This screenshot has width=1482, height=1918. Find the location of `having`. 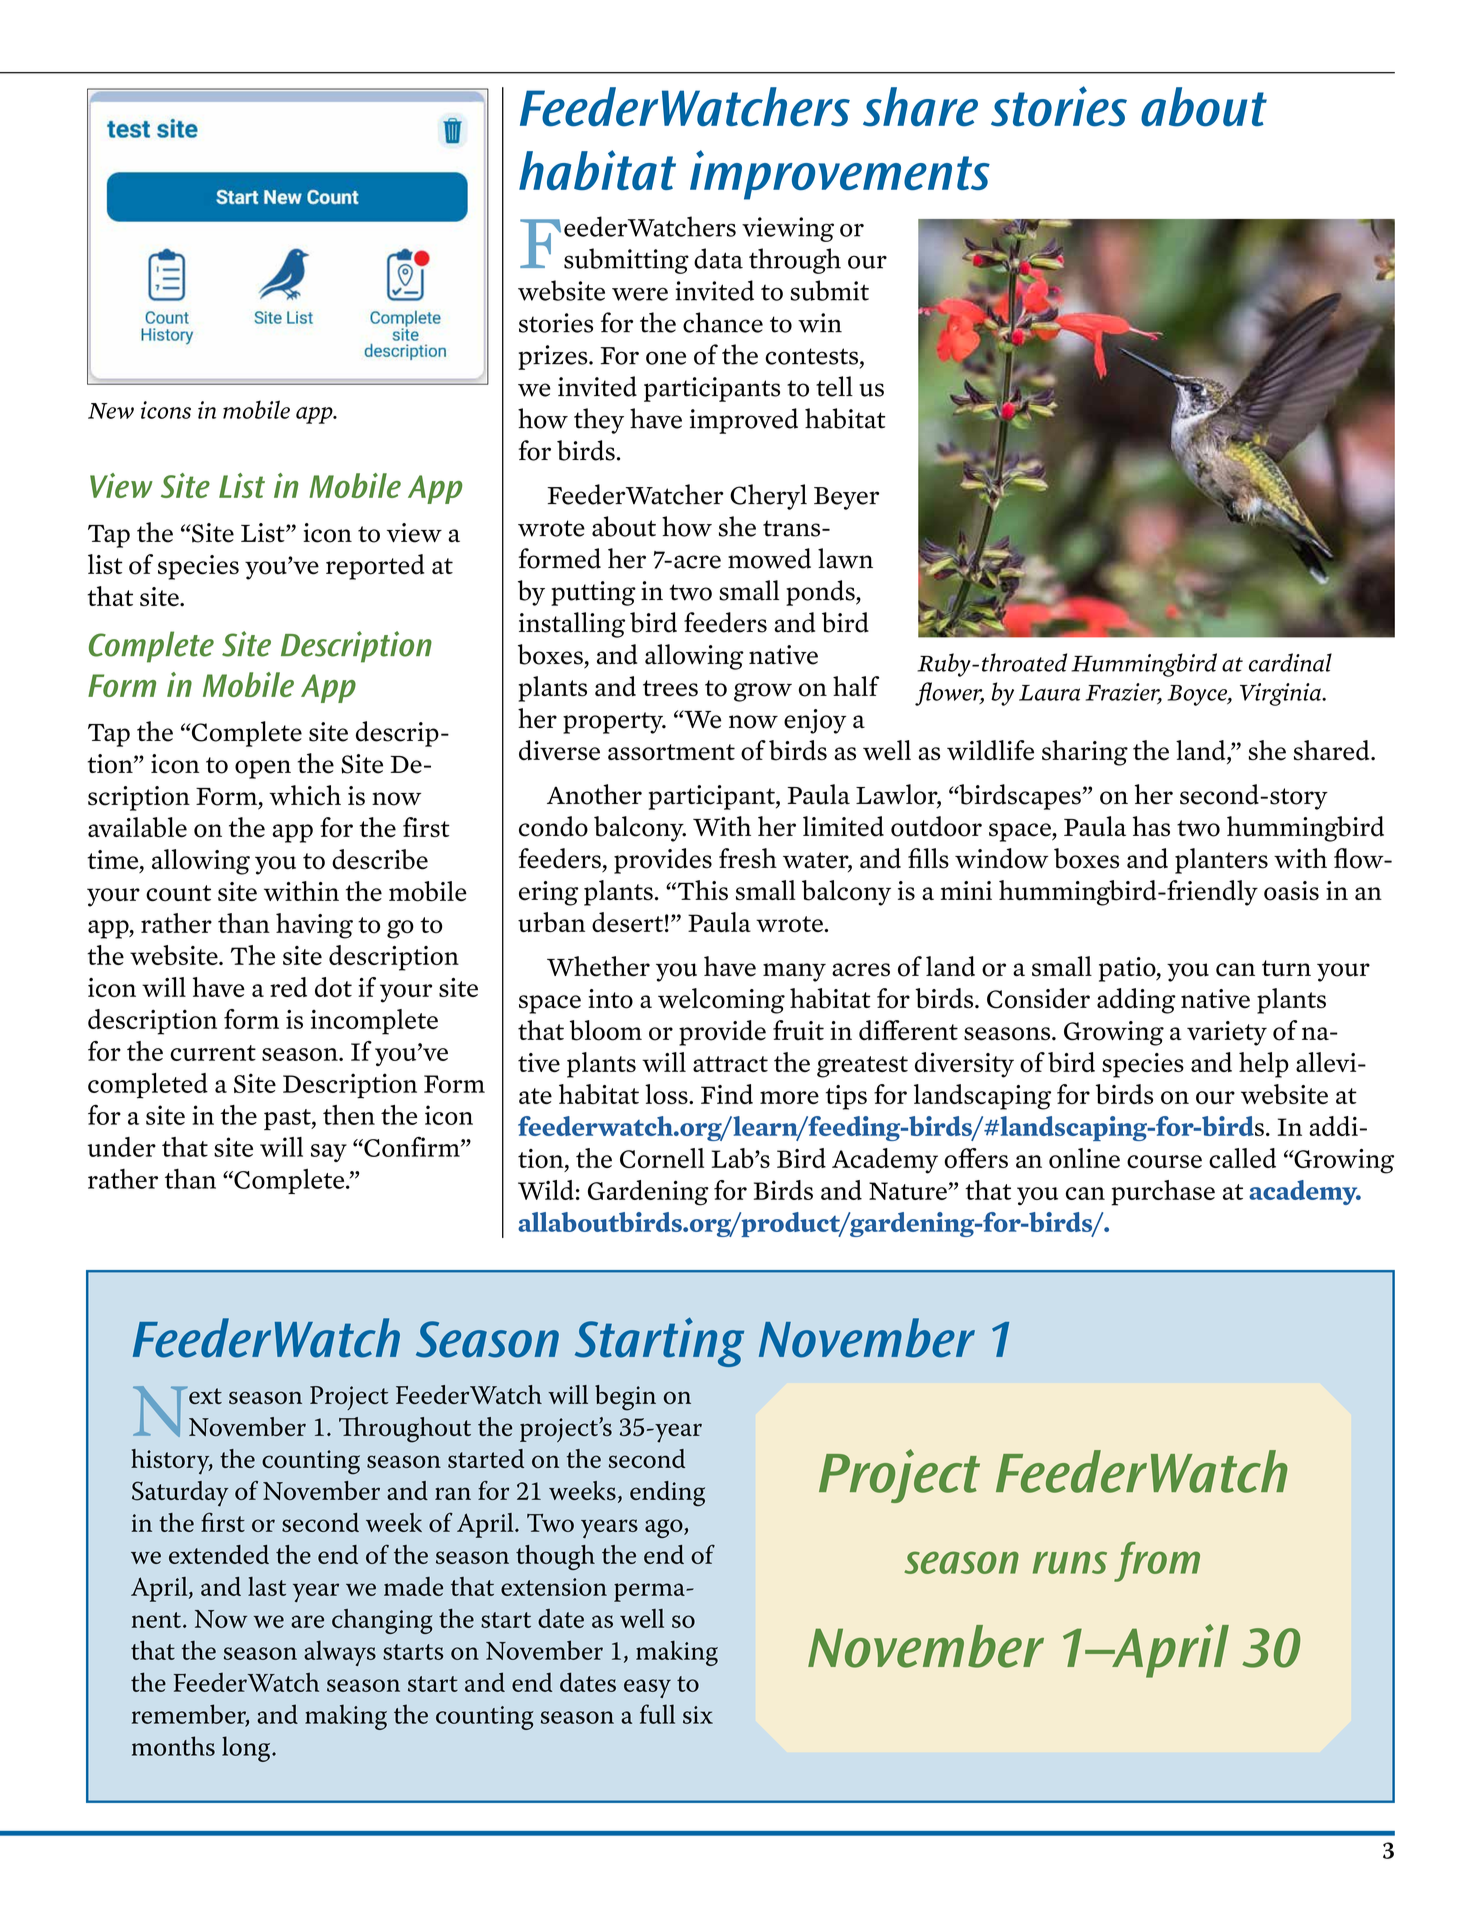

having is located at coordinates (314, 926).
